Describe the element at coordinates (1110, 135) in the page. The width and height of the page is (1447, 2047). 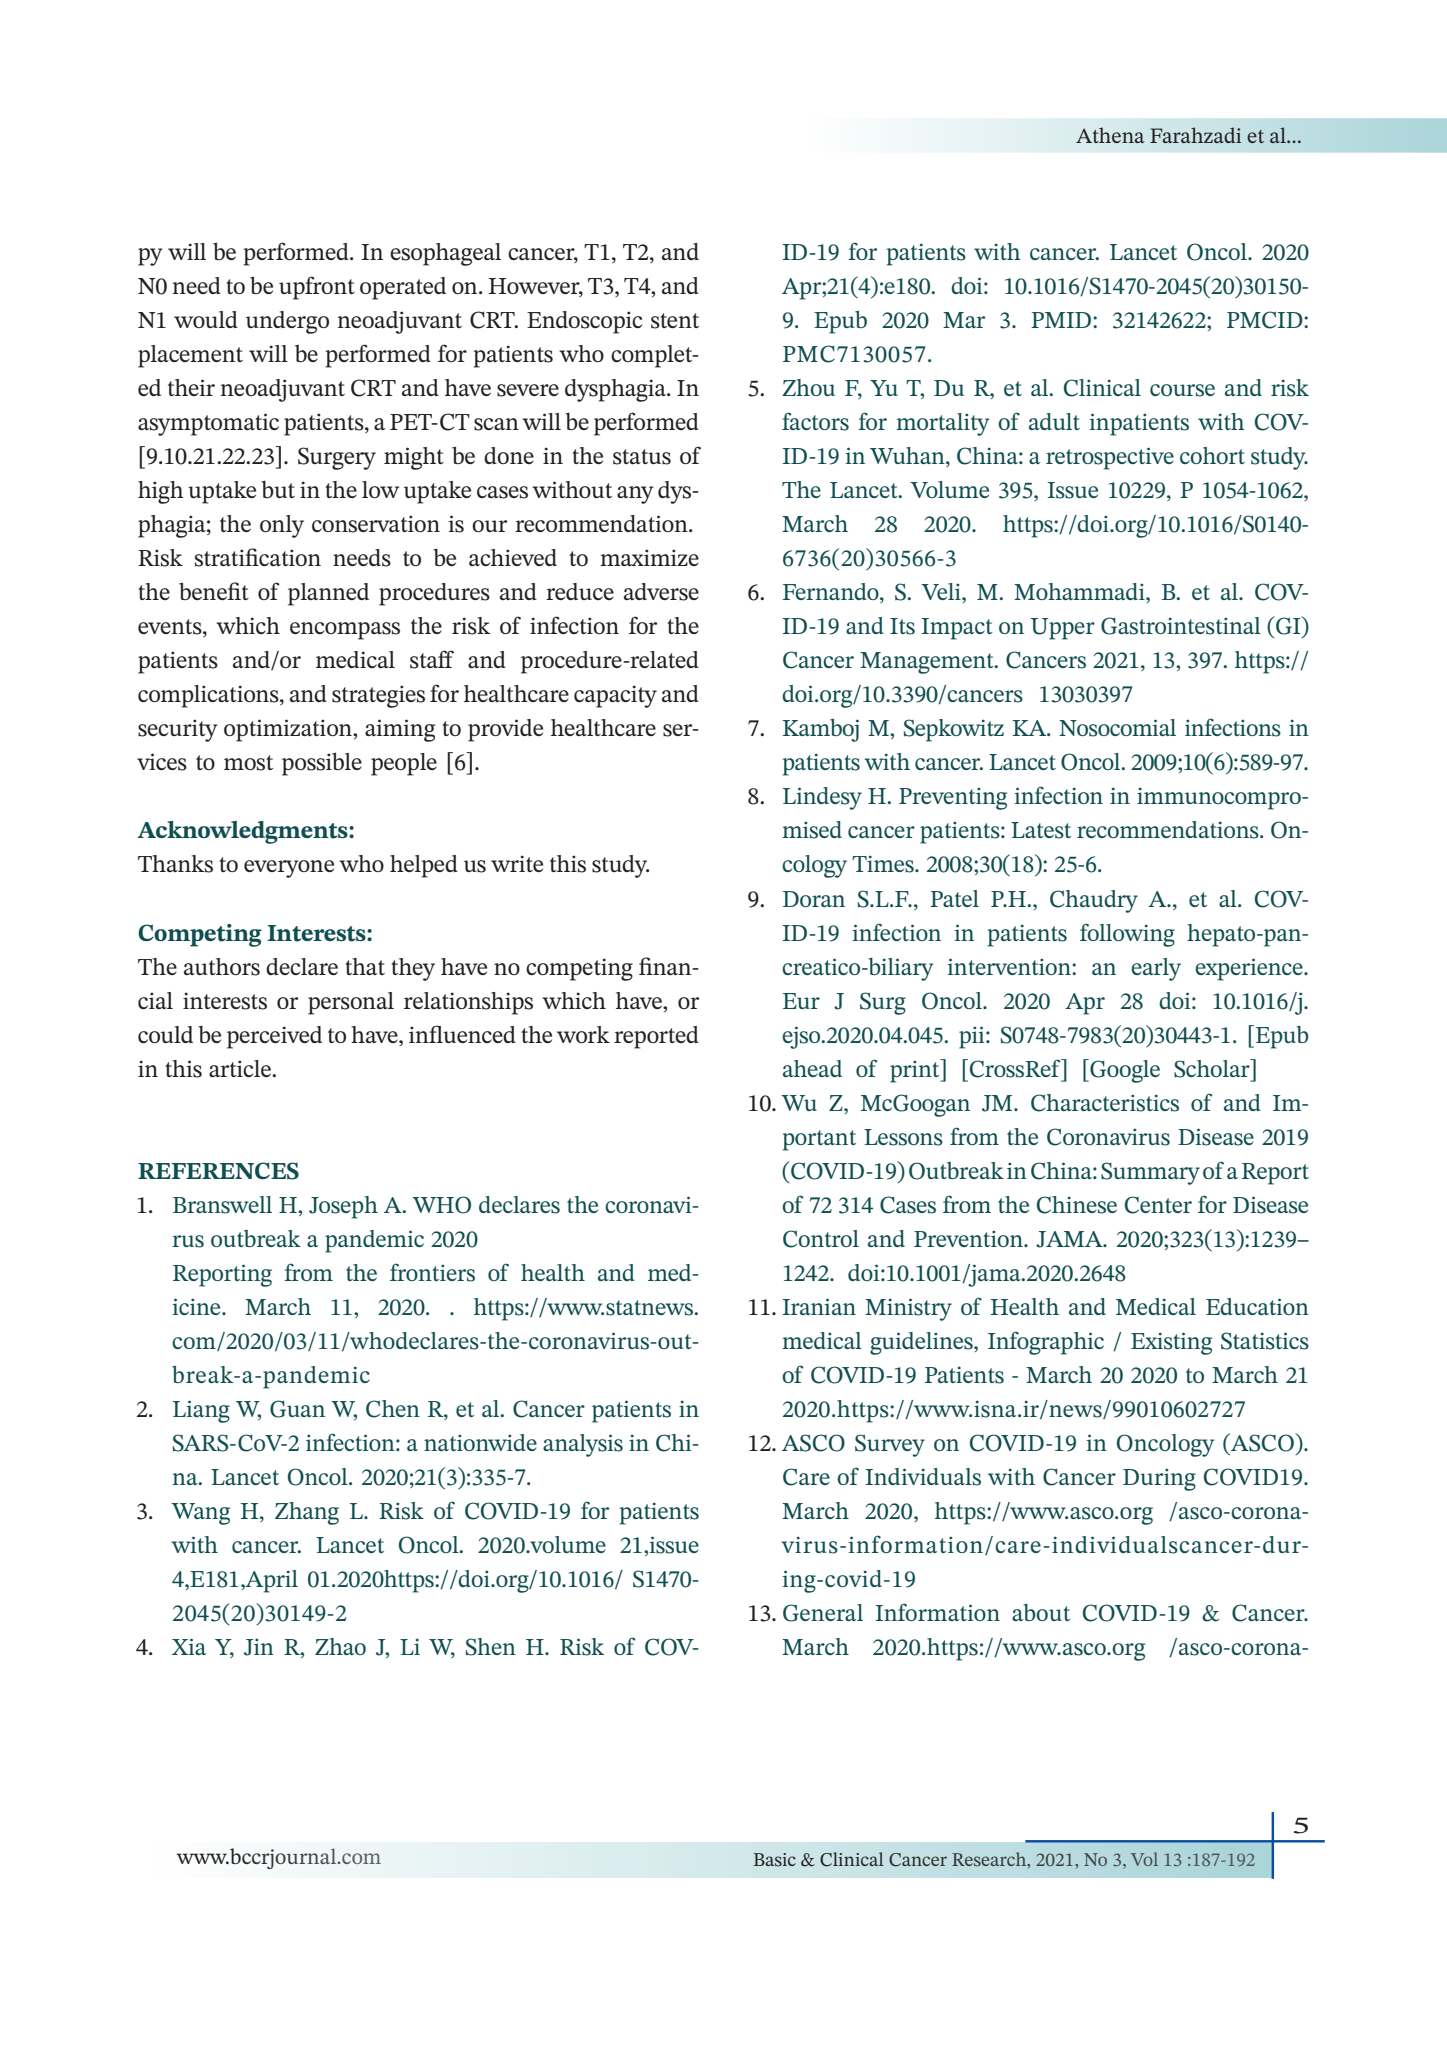
I see `Athena` at that location.
